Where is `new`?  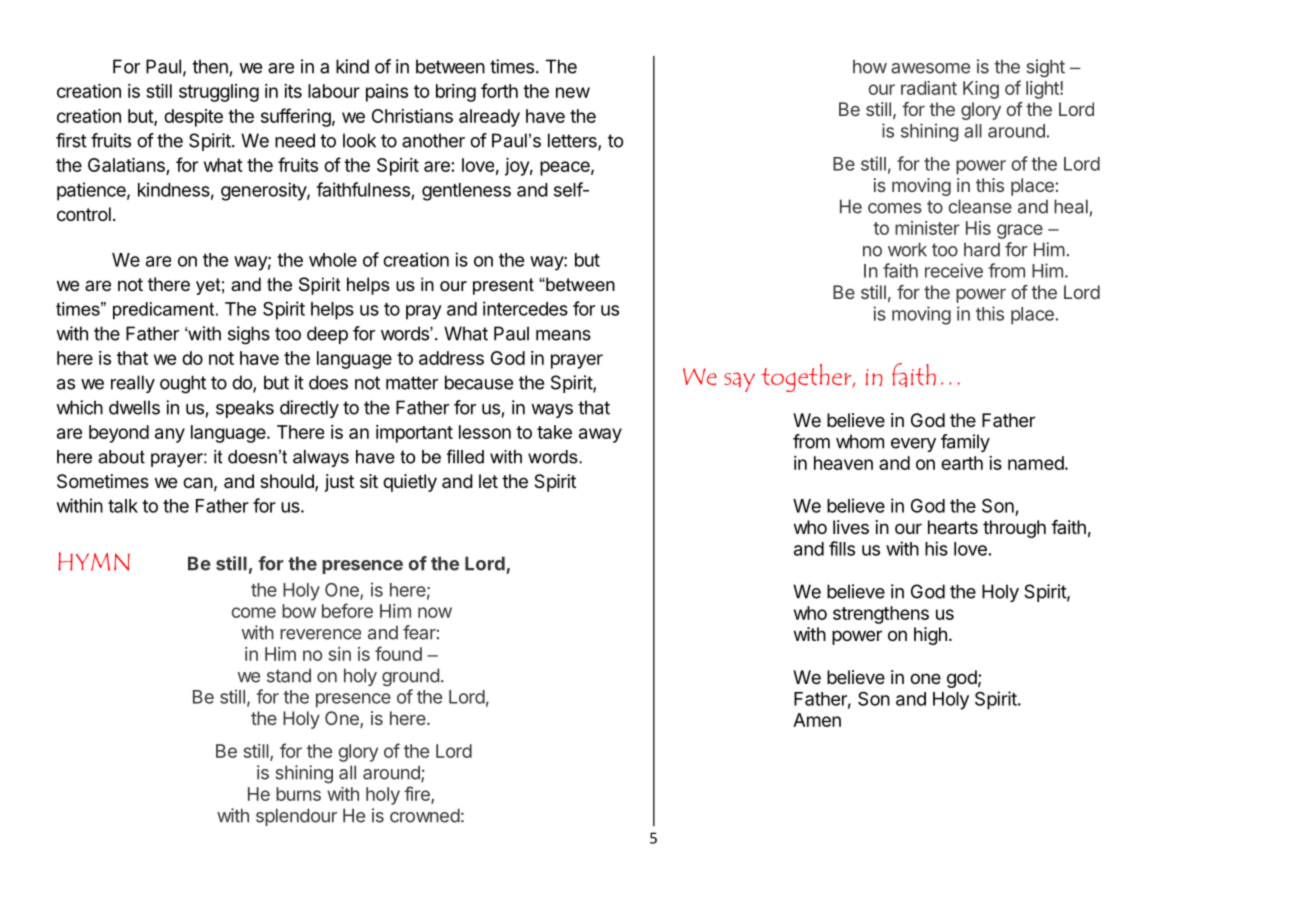
new is located at coordinates (573, 92).
